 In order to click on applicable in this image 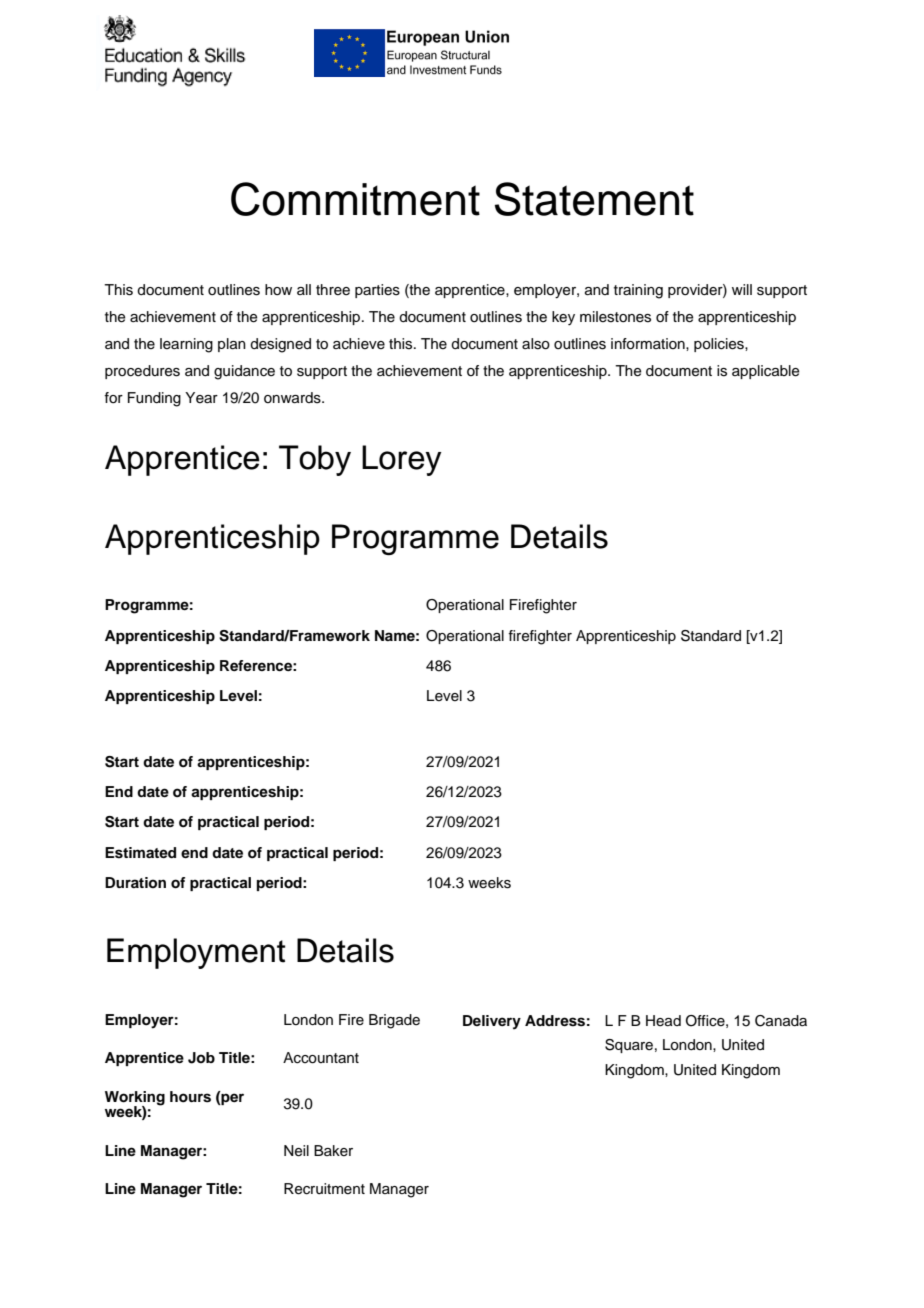, I will do `click(766, 372)`.
